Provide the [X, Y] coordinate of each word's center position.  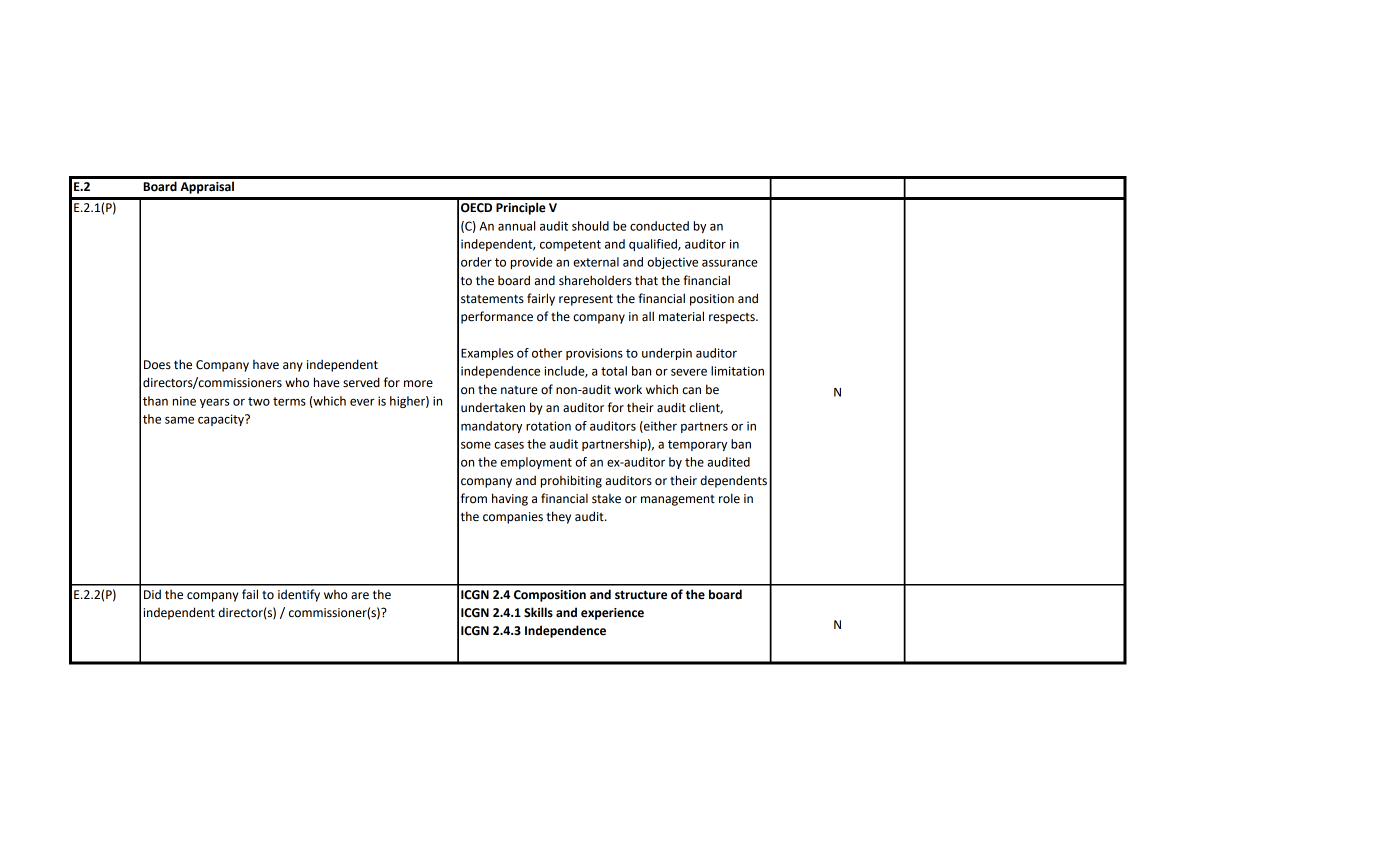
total [614, 371]
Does [157, 365]
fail [250, 594]
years [214, 403]
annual [516, 226]
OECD [476, 208]
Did [152, 594]
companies [513, 518]
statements [492, 299]
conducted [659, 226]
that [646, 280]
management [678, 500]
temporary [697, 445]
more [418, 384]
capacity [222, 420]
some [476, 445]
